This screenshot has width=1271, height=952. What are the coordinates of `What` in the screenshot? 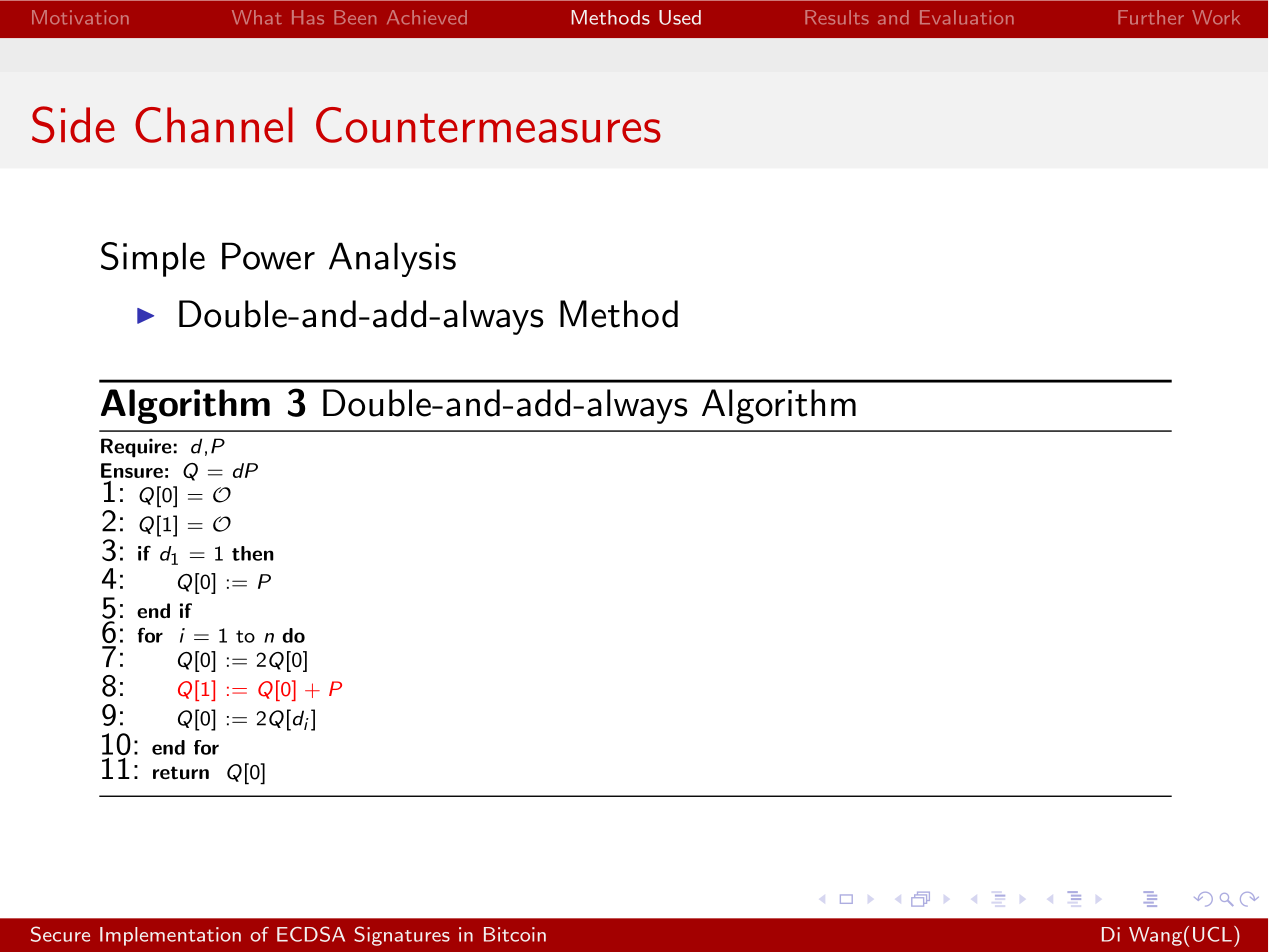 It's located at (257, 17).
